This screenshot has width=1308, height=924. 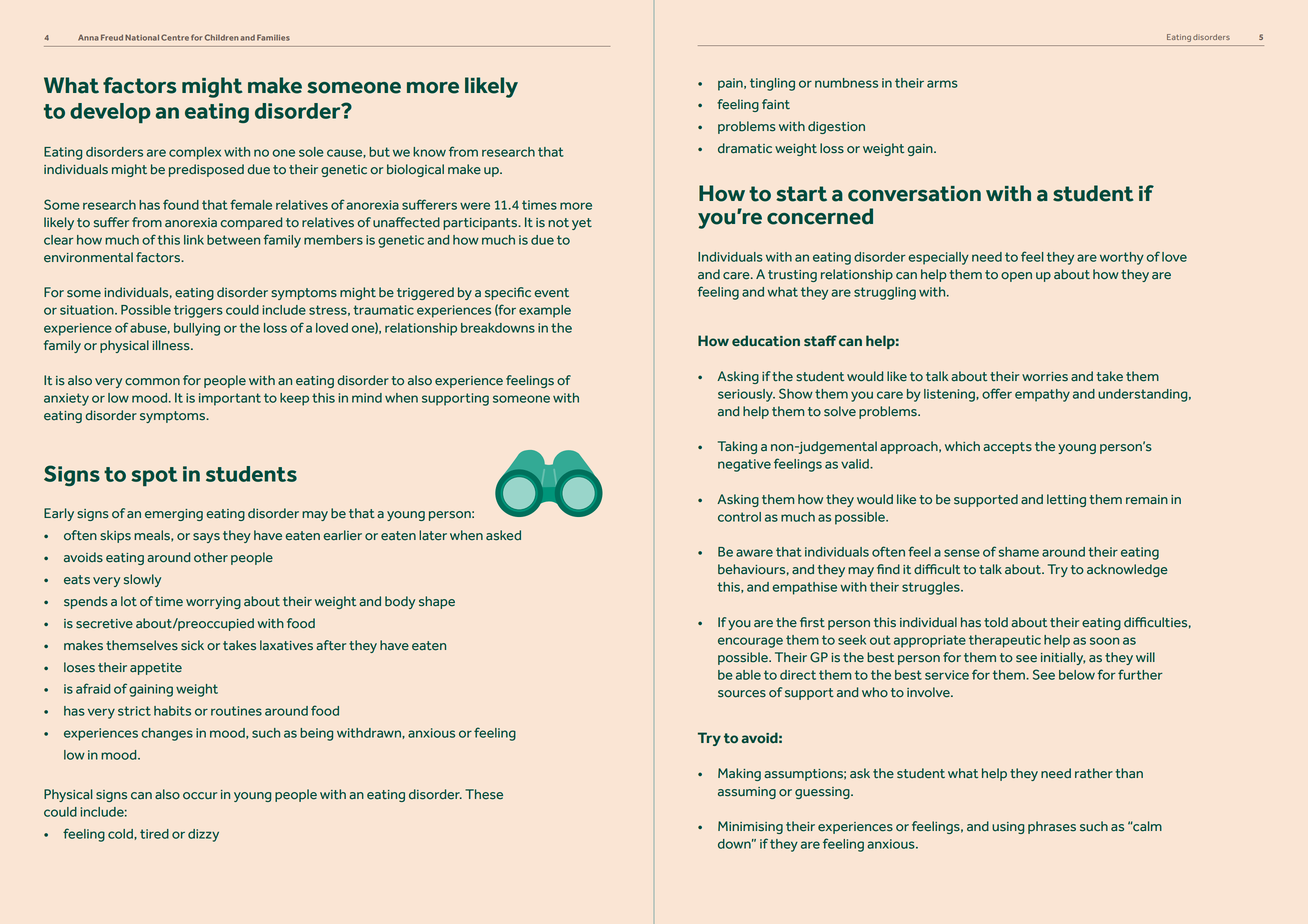 I want to click on occur, so click(x=200, y=796).
